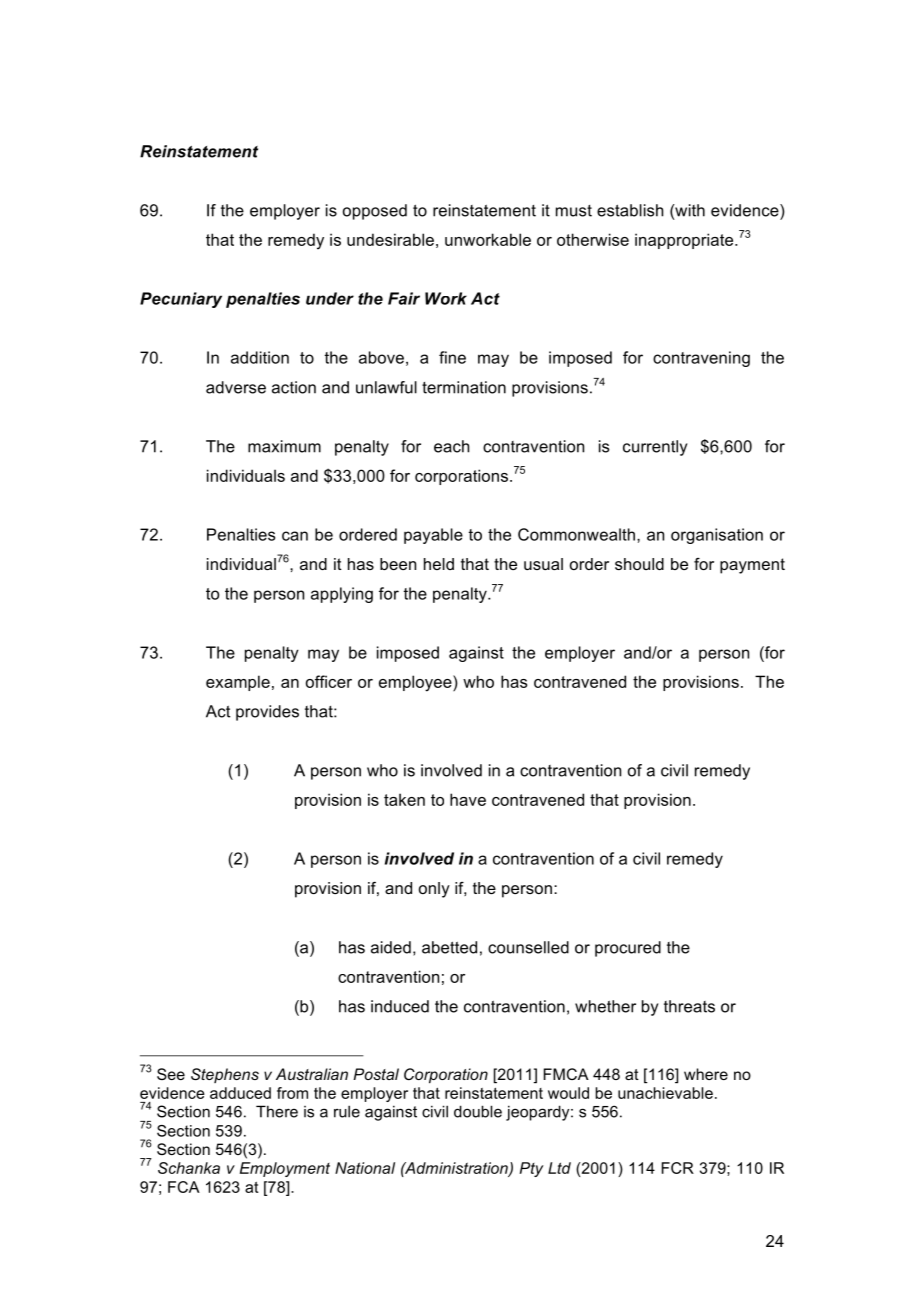 The height and width of the document is (1308, 924). What do you see at coordinates (391, 947) in the document?
I see `aided` at bounding box center [391, 947].
